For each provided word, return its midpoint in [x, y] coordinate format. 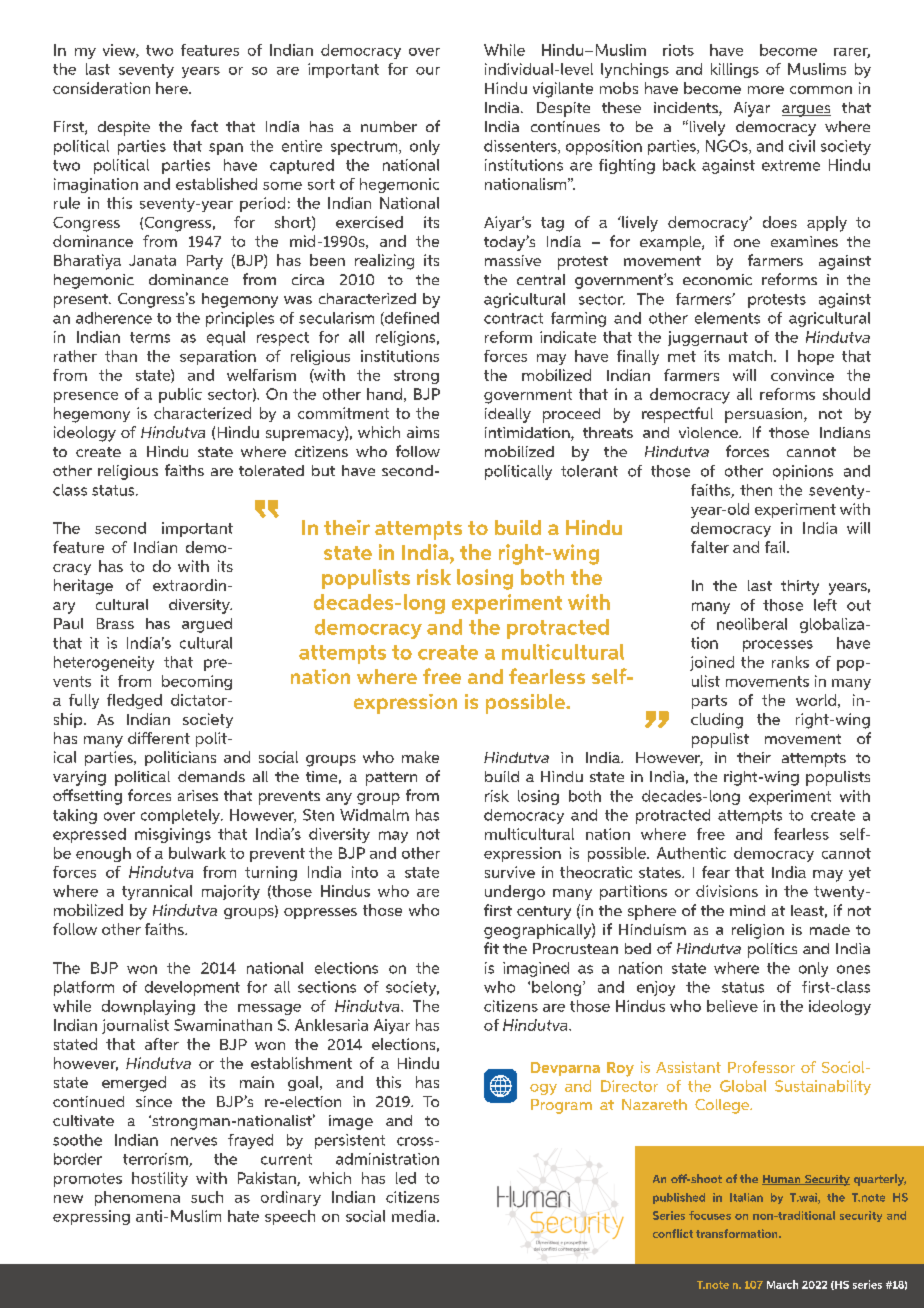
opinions [803, 472]
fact [204, 126]
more [766, 90]
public [180, 395]
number [389, 126]
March [782, 1284]
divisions [727, 891]
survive [510, 872]
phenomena [137, 1198]
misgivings [173, 835]
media [415, 1216]
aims [423, 432]
